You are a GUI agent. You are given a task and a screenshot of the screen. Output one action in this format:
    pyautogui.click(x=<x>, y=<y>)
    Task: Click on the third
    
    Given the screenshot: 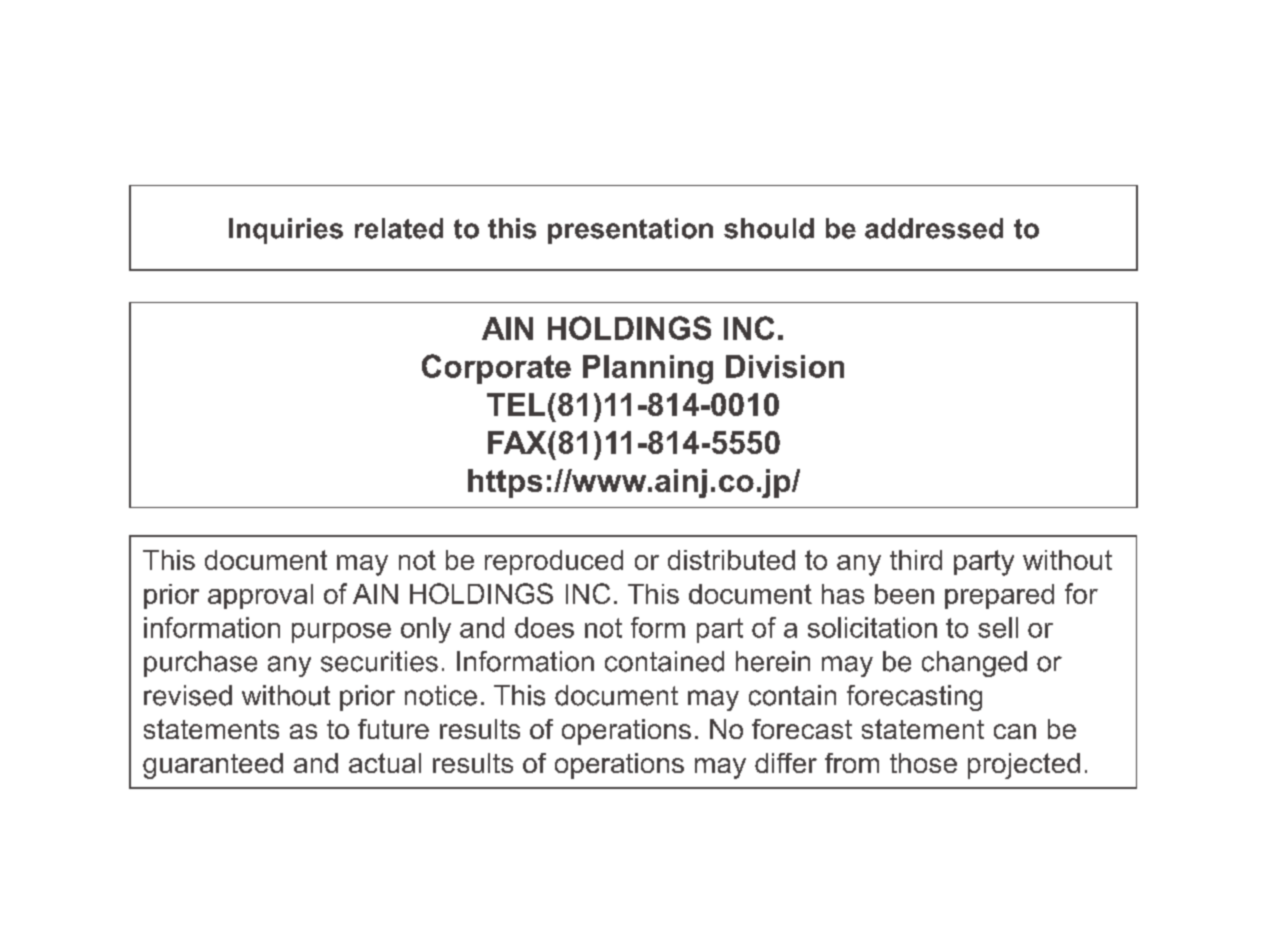 What is the action you would take?
    pyautogui.click(x=916, y=560)
